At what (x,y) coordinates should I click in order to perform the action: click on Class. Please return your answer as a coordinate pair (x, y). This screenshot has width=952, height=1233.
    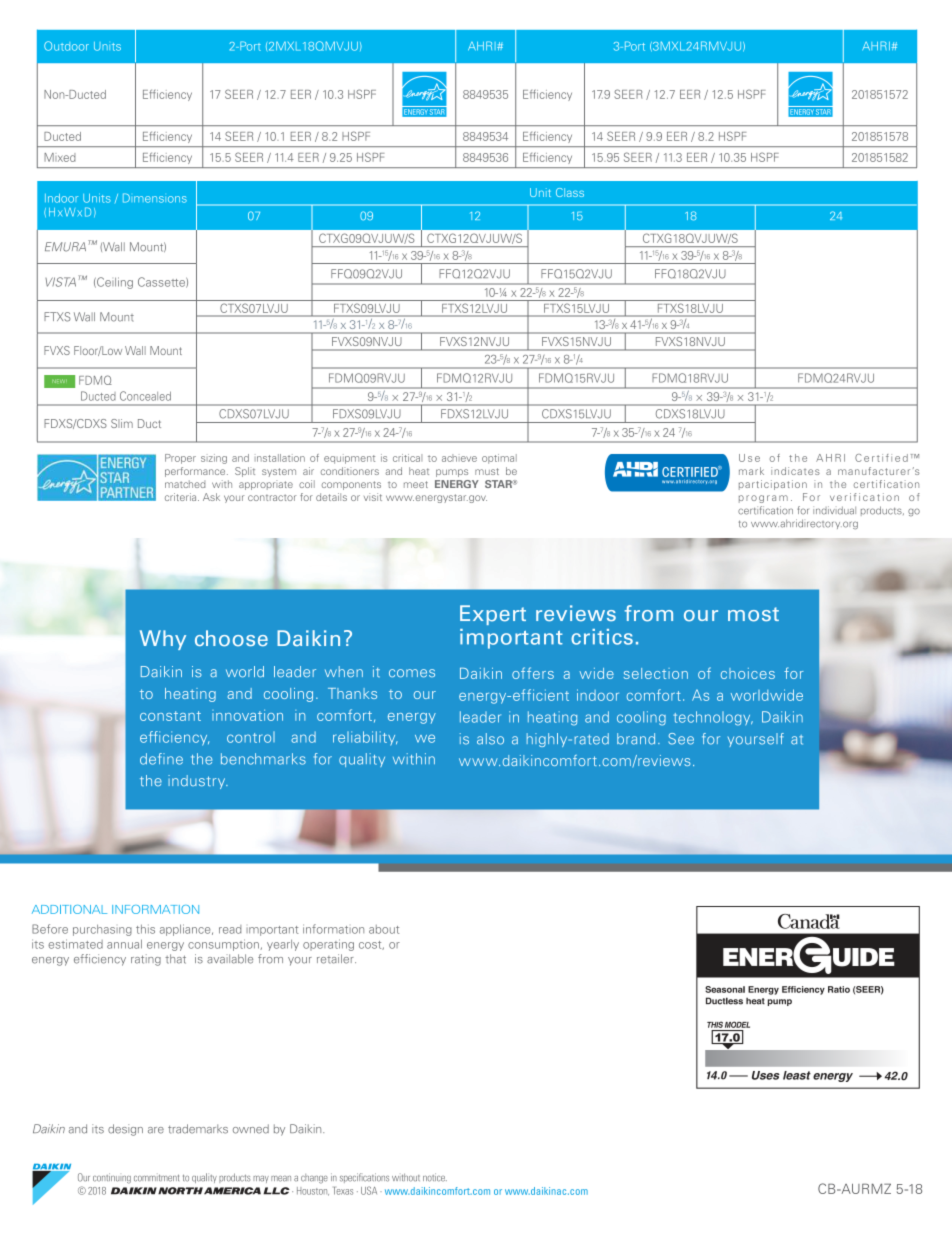
    Looking at the image, I should click on (570, 192).
